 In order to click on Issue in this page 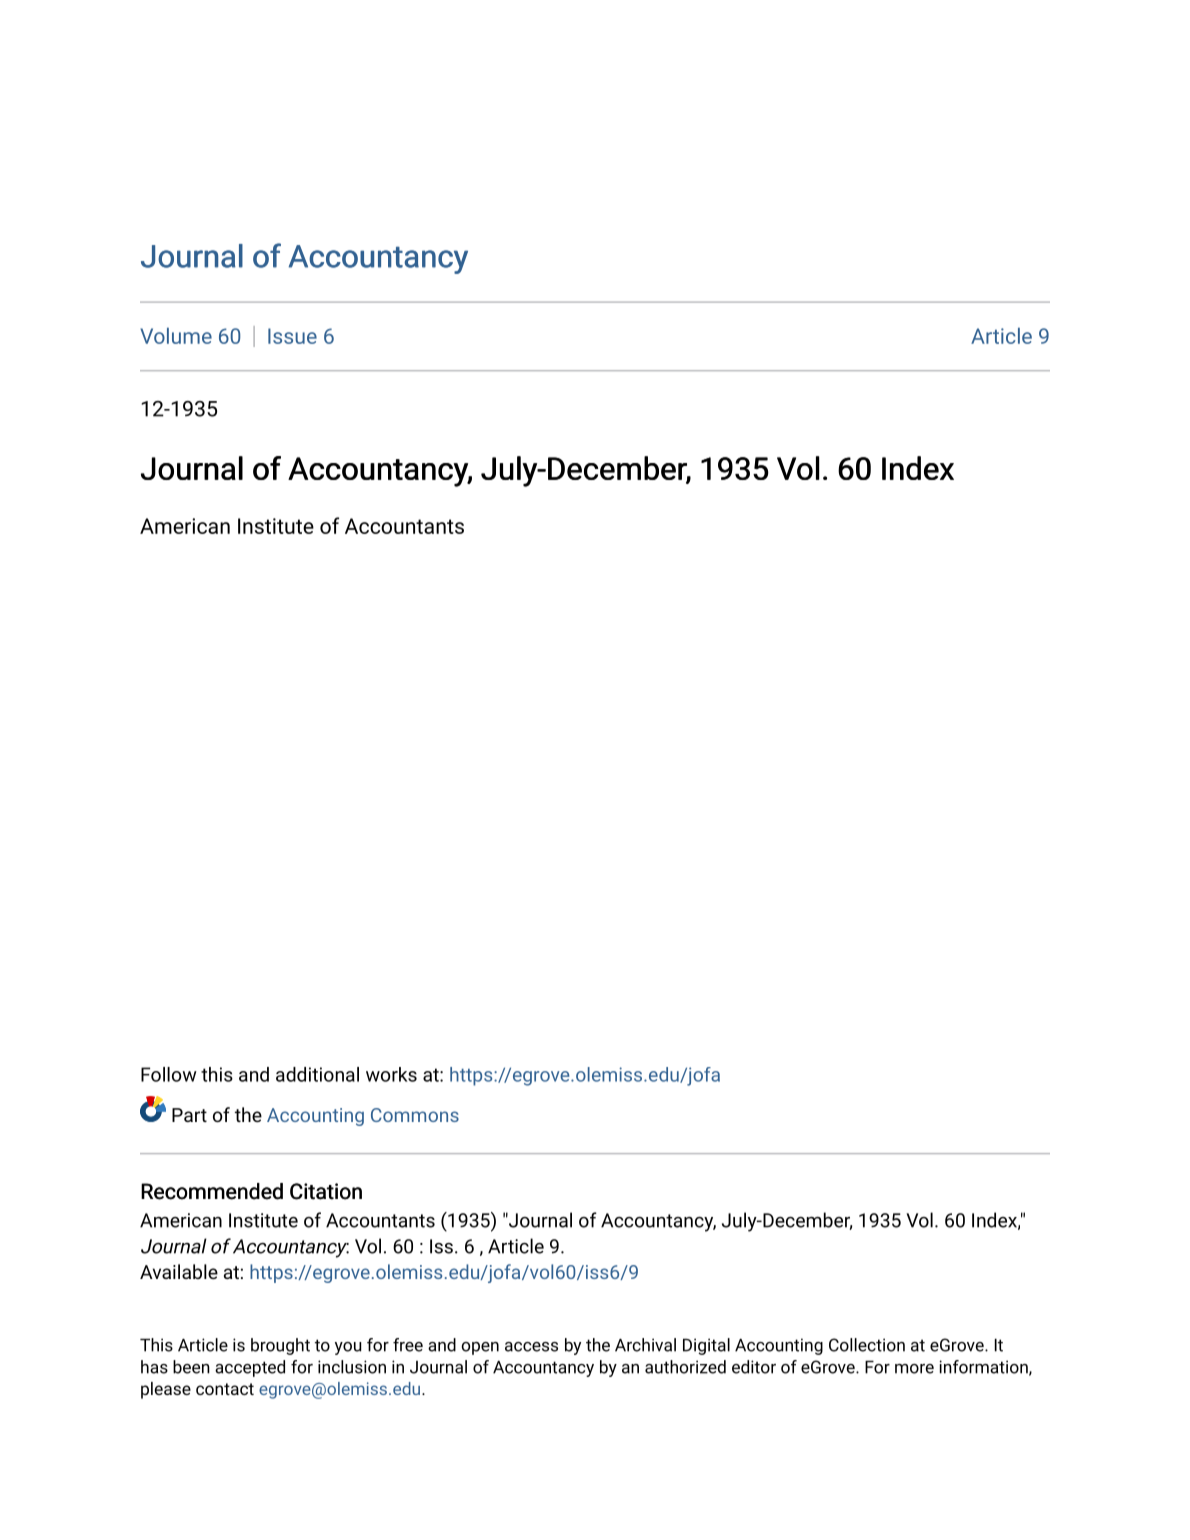, I will do `click(292, 336)`.
